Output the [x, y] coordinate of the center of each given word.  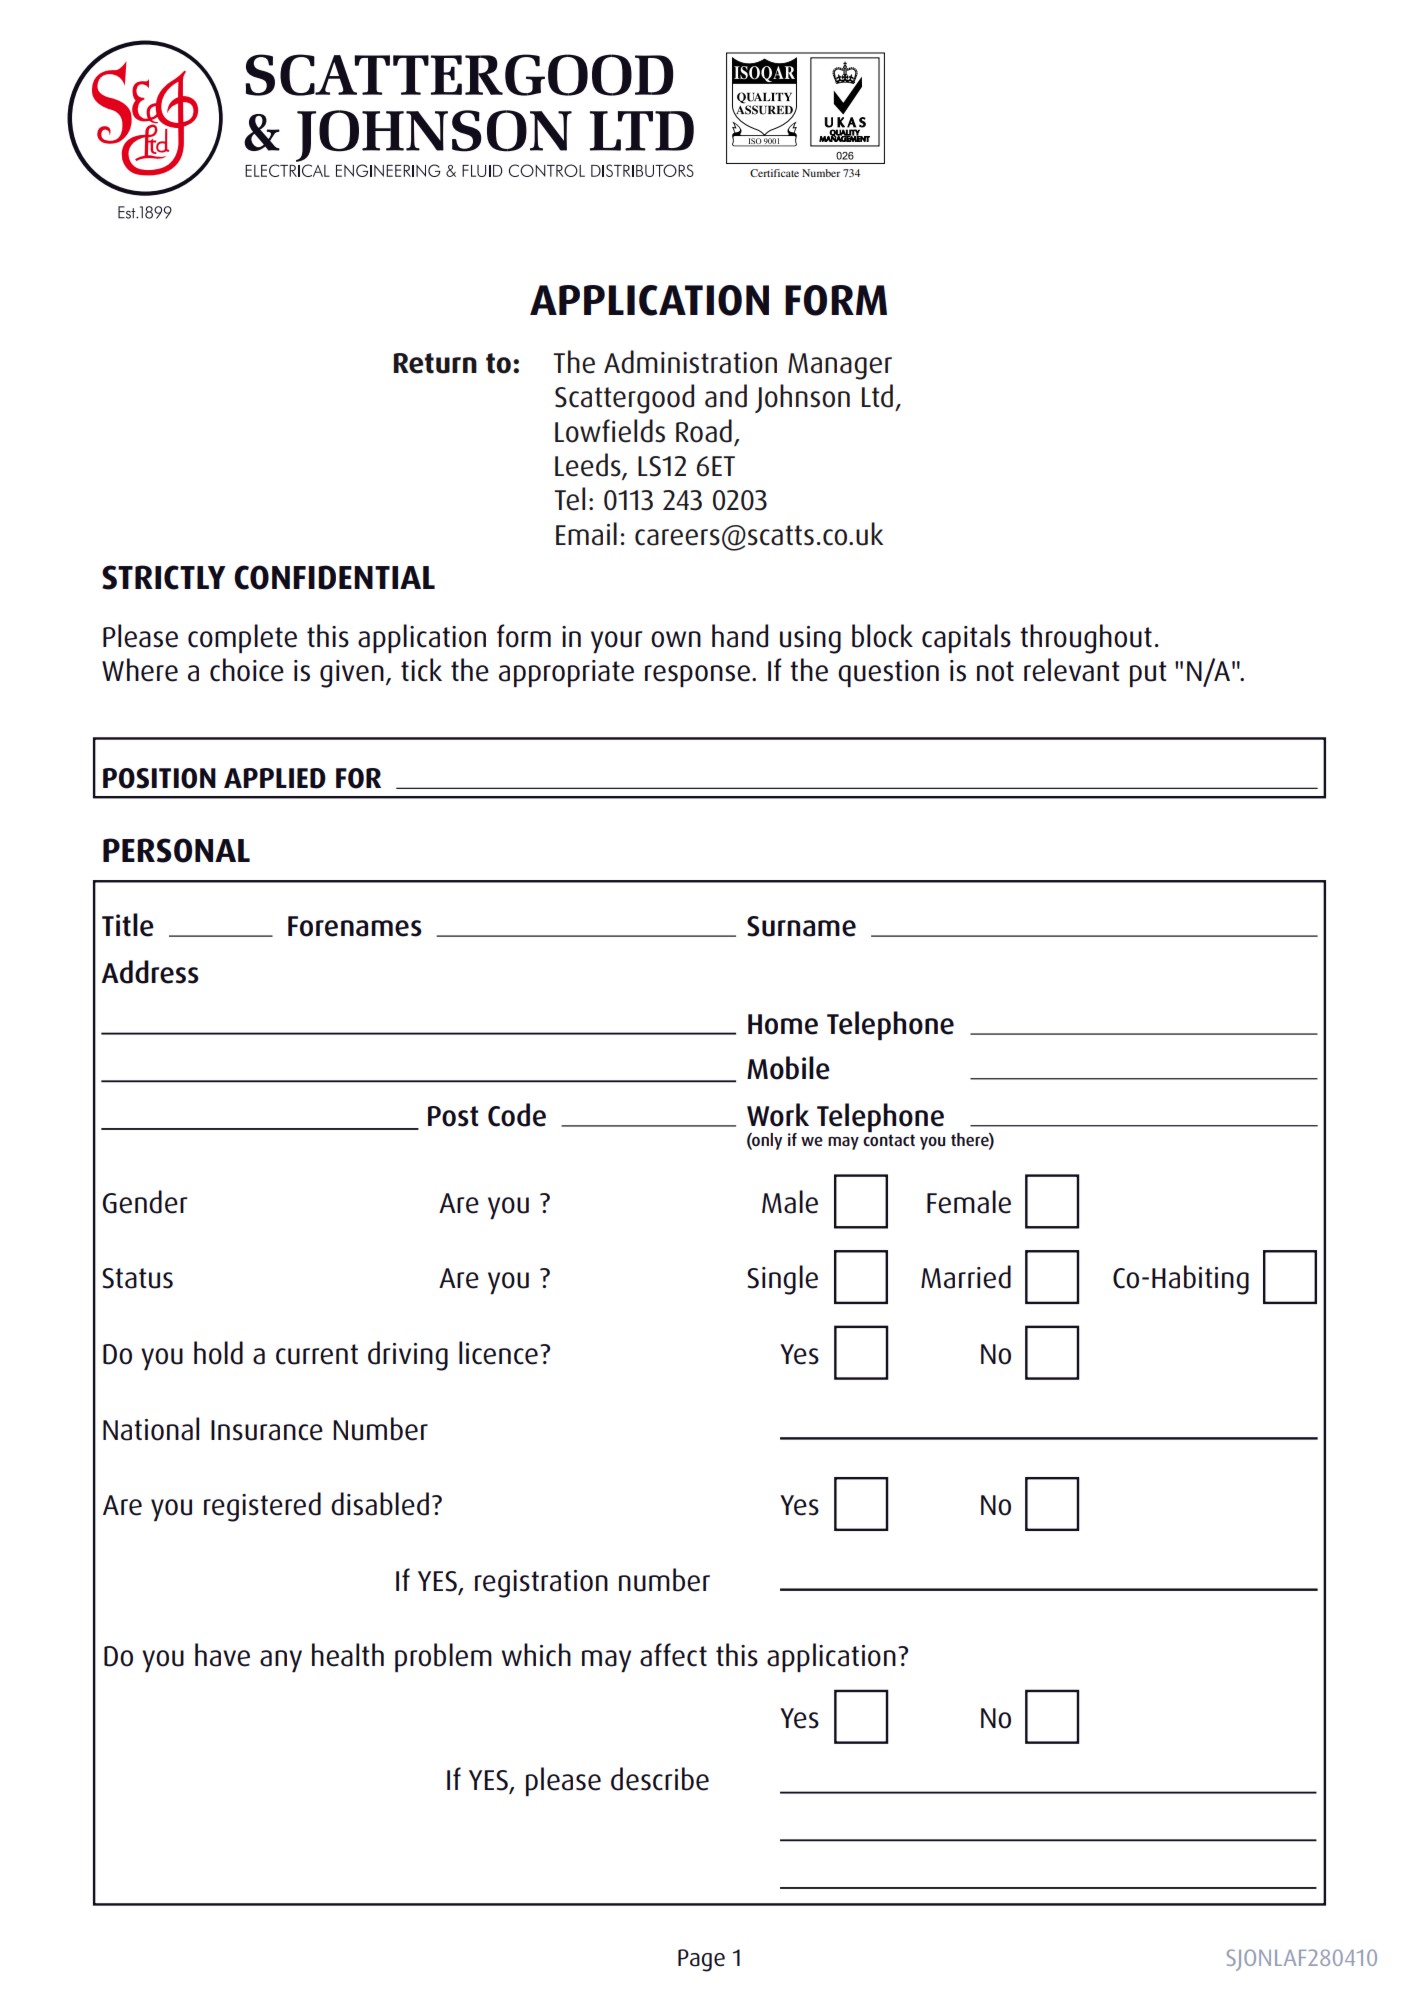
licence [498, 1353]
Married [966, 1277]
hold [218, 1353]
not [995, 671]
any [281, 1661]
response [697, 676]
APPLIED [275, 778]
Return [435, 363]
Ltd [877, 396]
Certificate [774, 173]
